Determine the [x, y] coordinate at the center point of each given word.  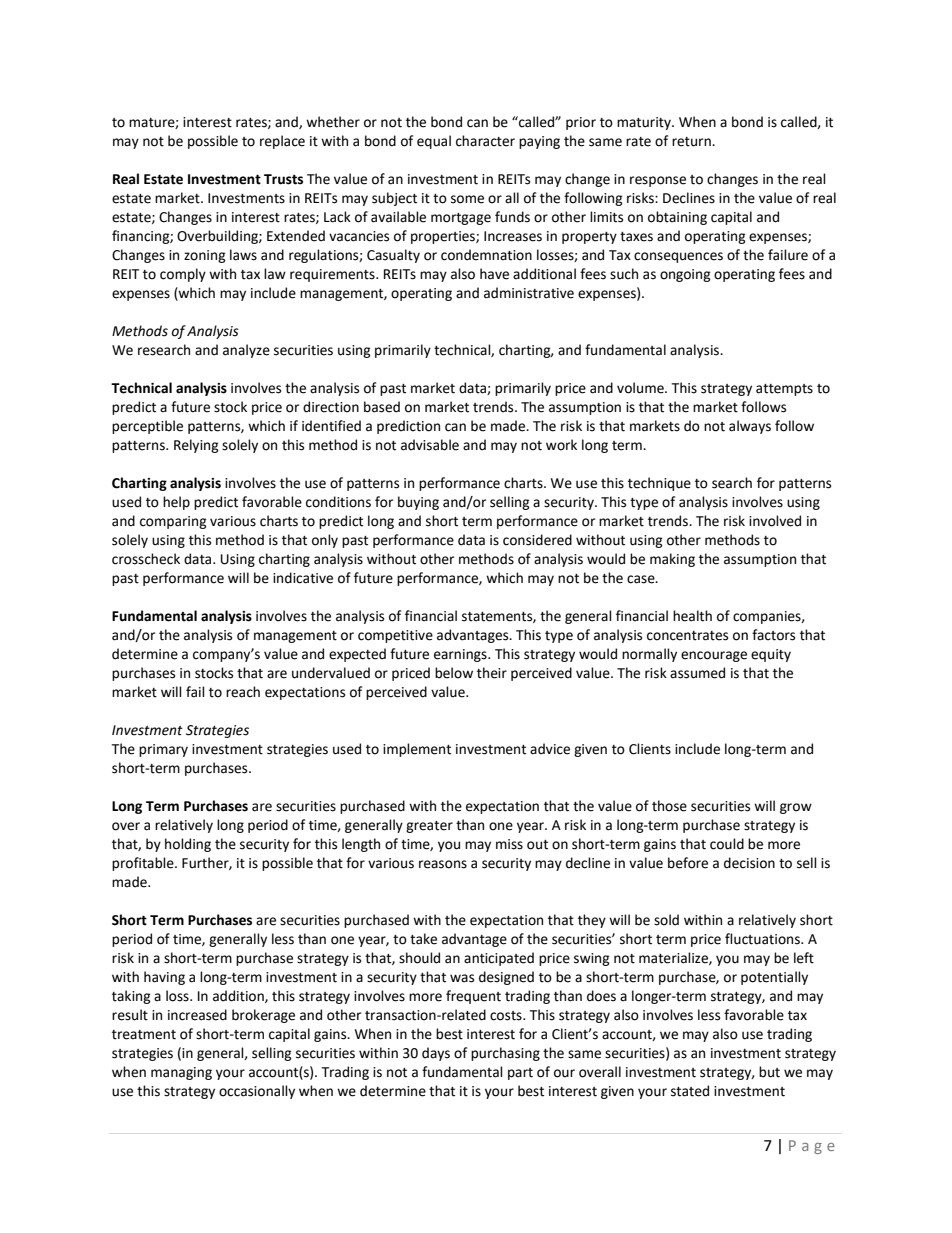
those [669, 806]
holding [188, 845]
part [520, 1074]
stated [690, 1091]
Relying [196, 446]
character [485, 141]
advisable [430, 445]
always [750, 427]
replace [282, 142]
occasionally [257, 1092]
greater [429, 827]
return [692, 142]
